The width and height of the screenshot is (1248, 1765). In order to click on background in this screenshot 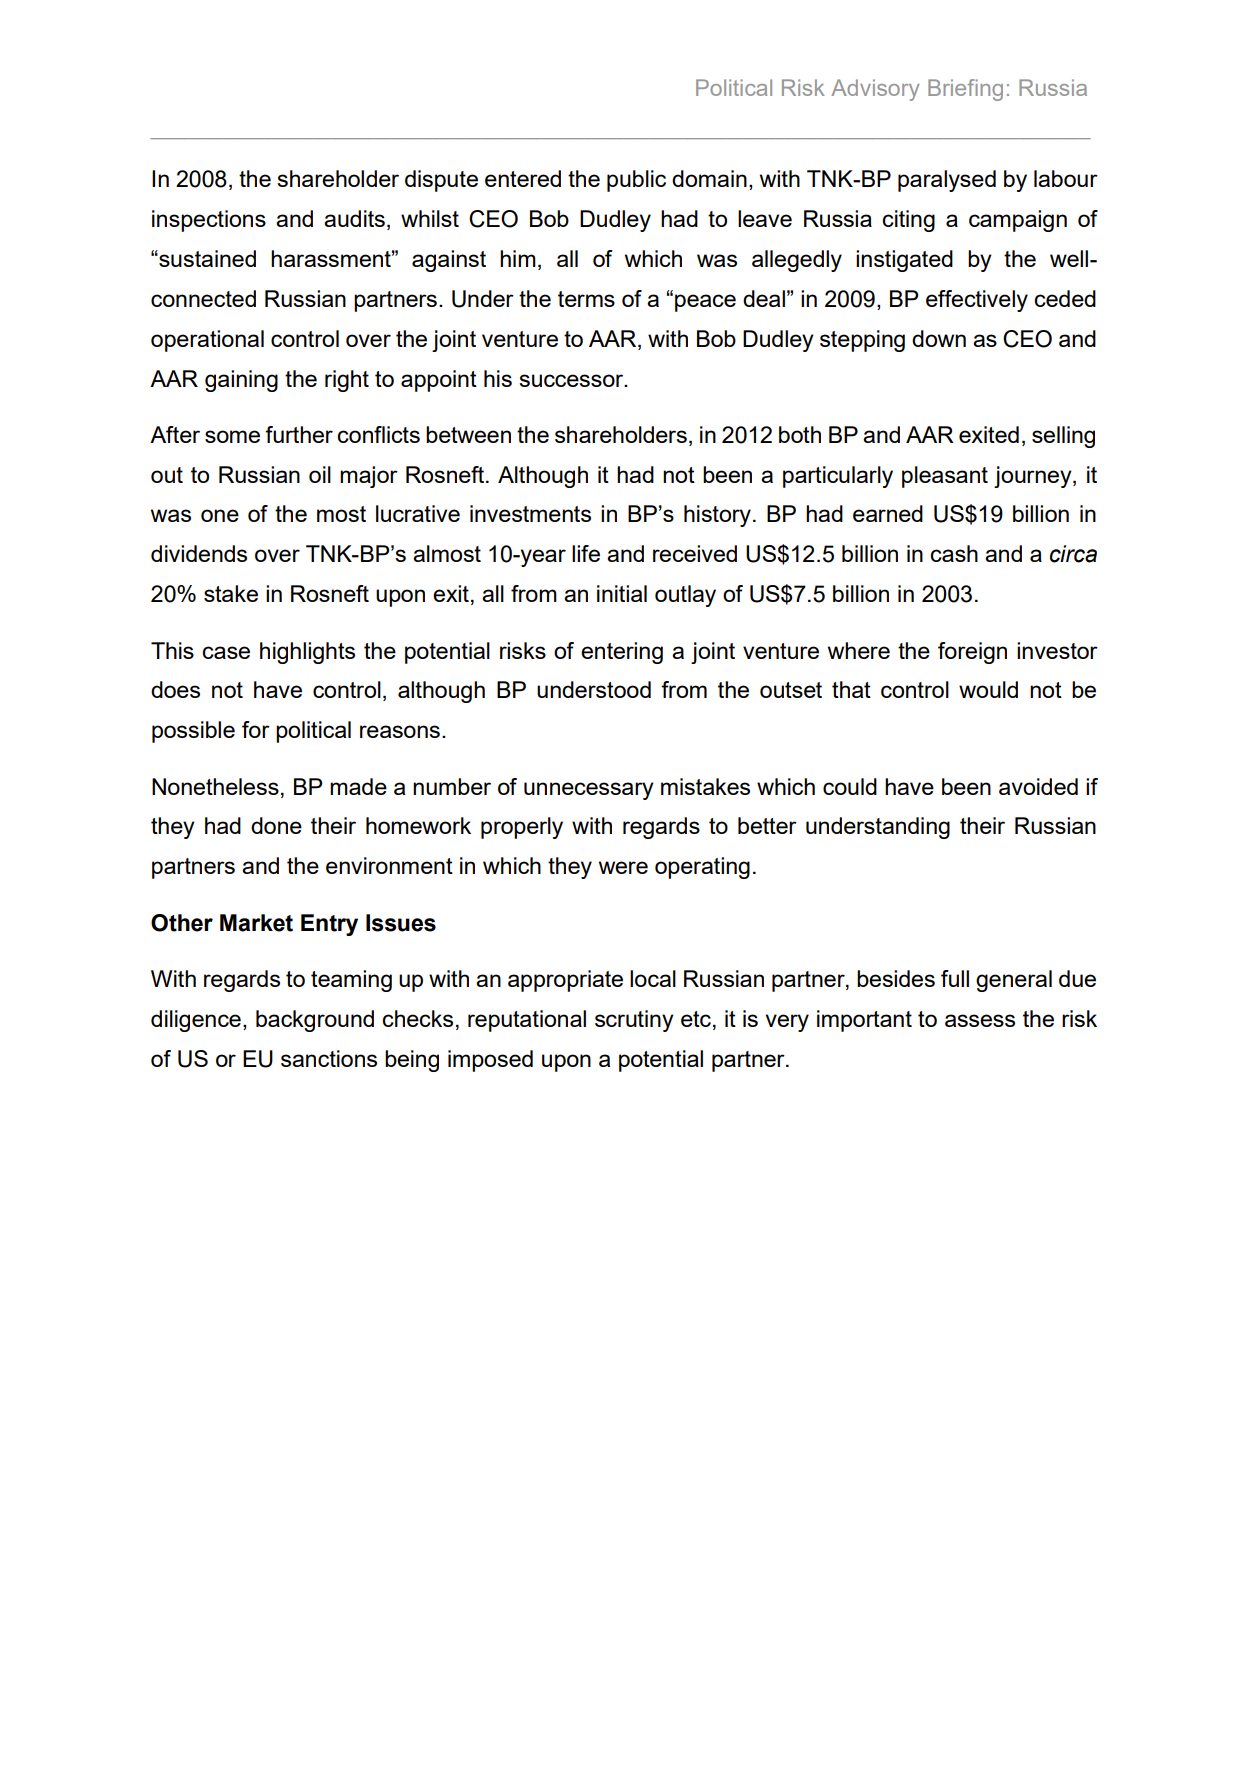, I will do `click(315, 1021)`.
